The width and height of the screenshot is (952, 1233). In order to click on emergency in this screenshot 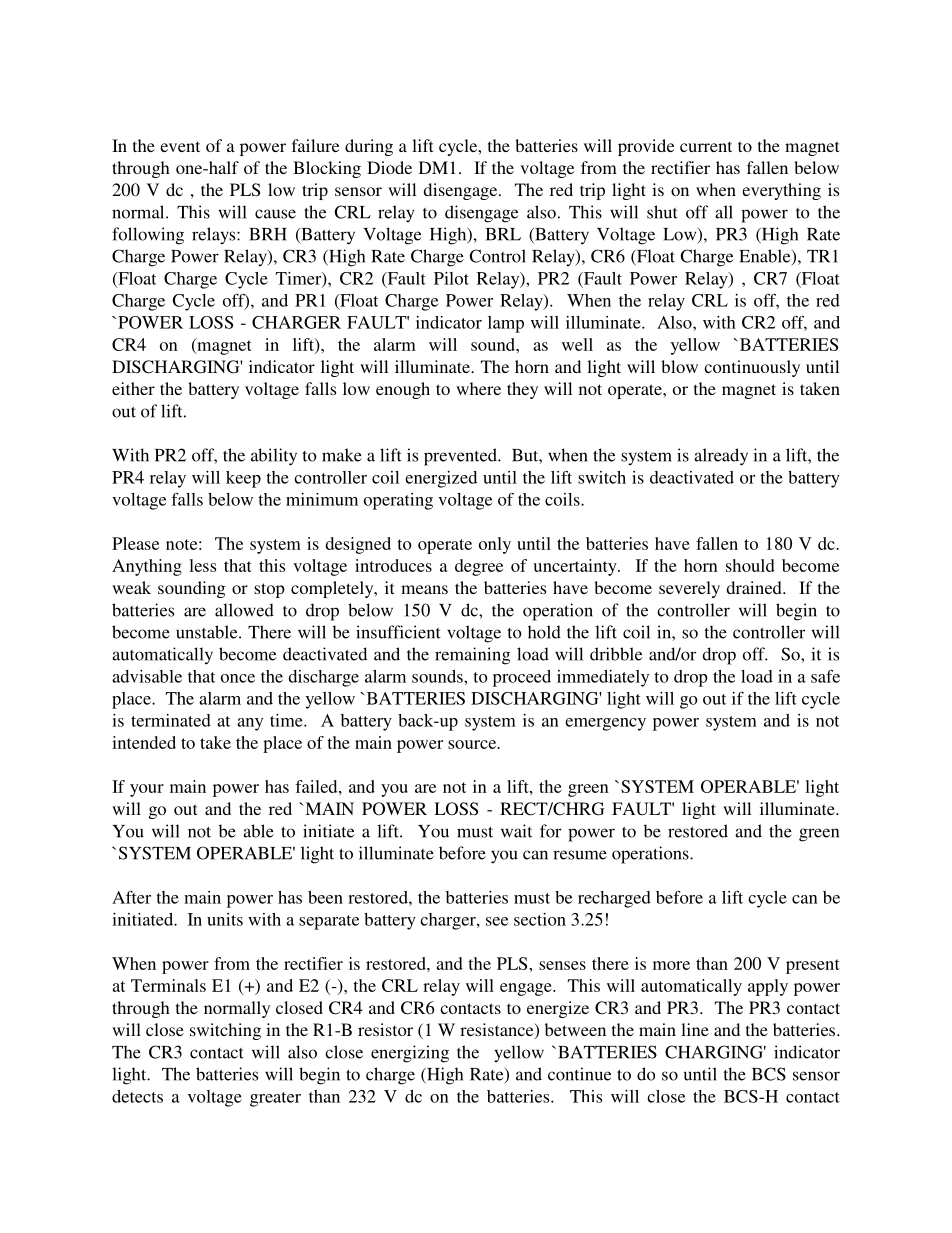, I will do `click(605, 724)`.
